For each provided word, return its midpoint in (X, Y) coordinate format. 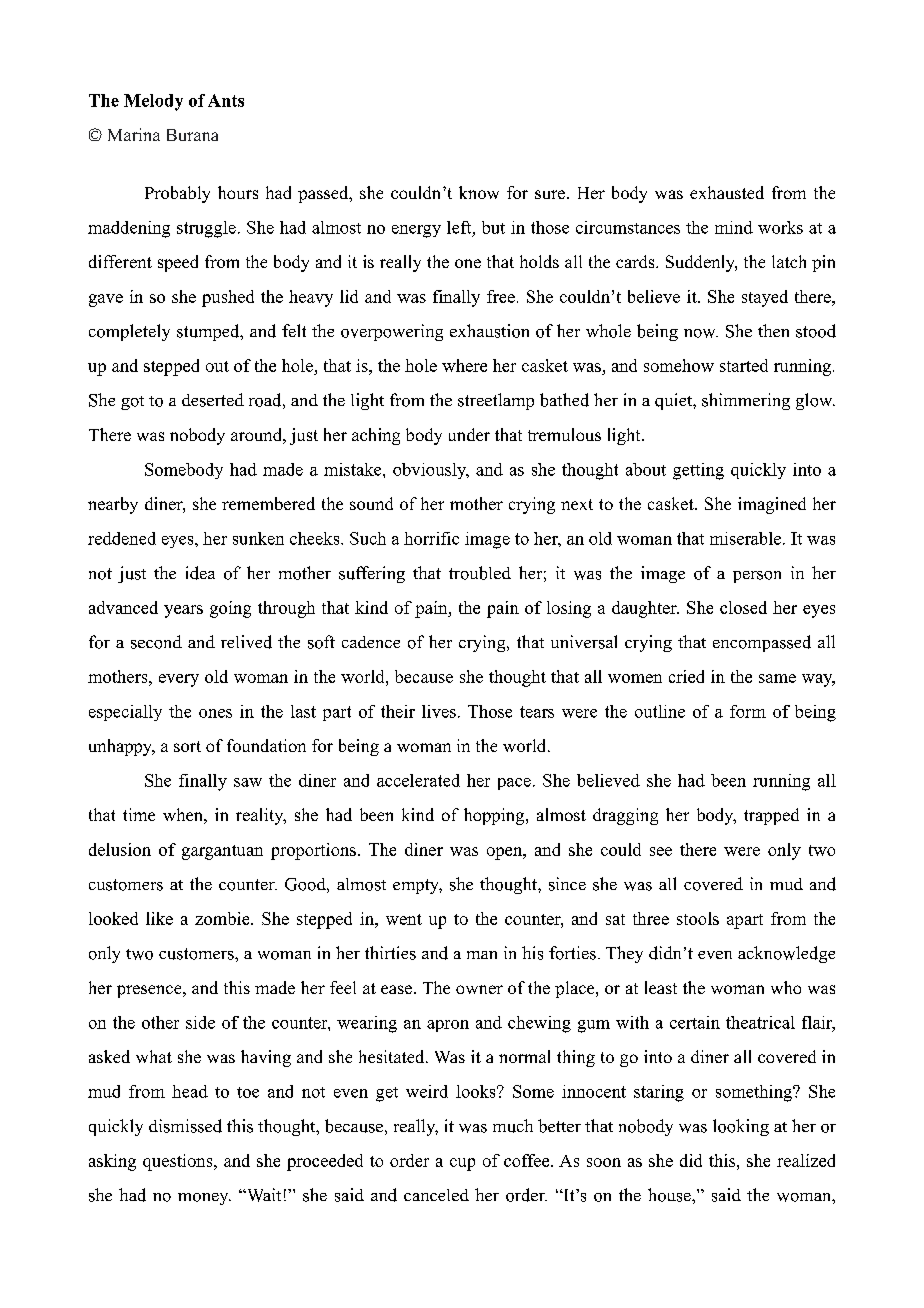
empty (417, 886)
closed (743, 607)
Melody (153, 102)
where (464, 365)
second (156, 642)
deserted (213, 400)
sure (550, 194)
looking (741, 1127)
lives (439, 711)
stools (698, 918)
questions (179, 1162)
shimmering (746, 401)
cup (462, 1164)
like (159, 918)
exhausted (727, 192)
